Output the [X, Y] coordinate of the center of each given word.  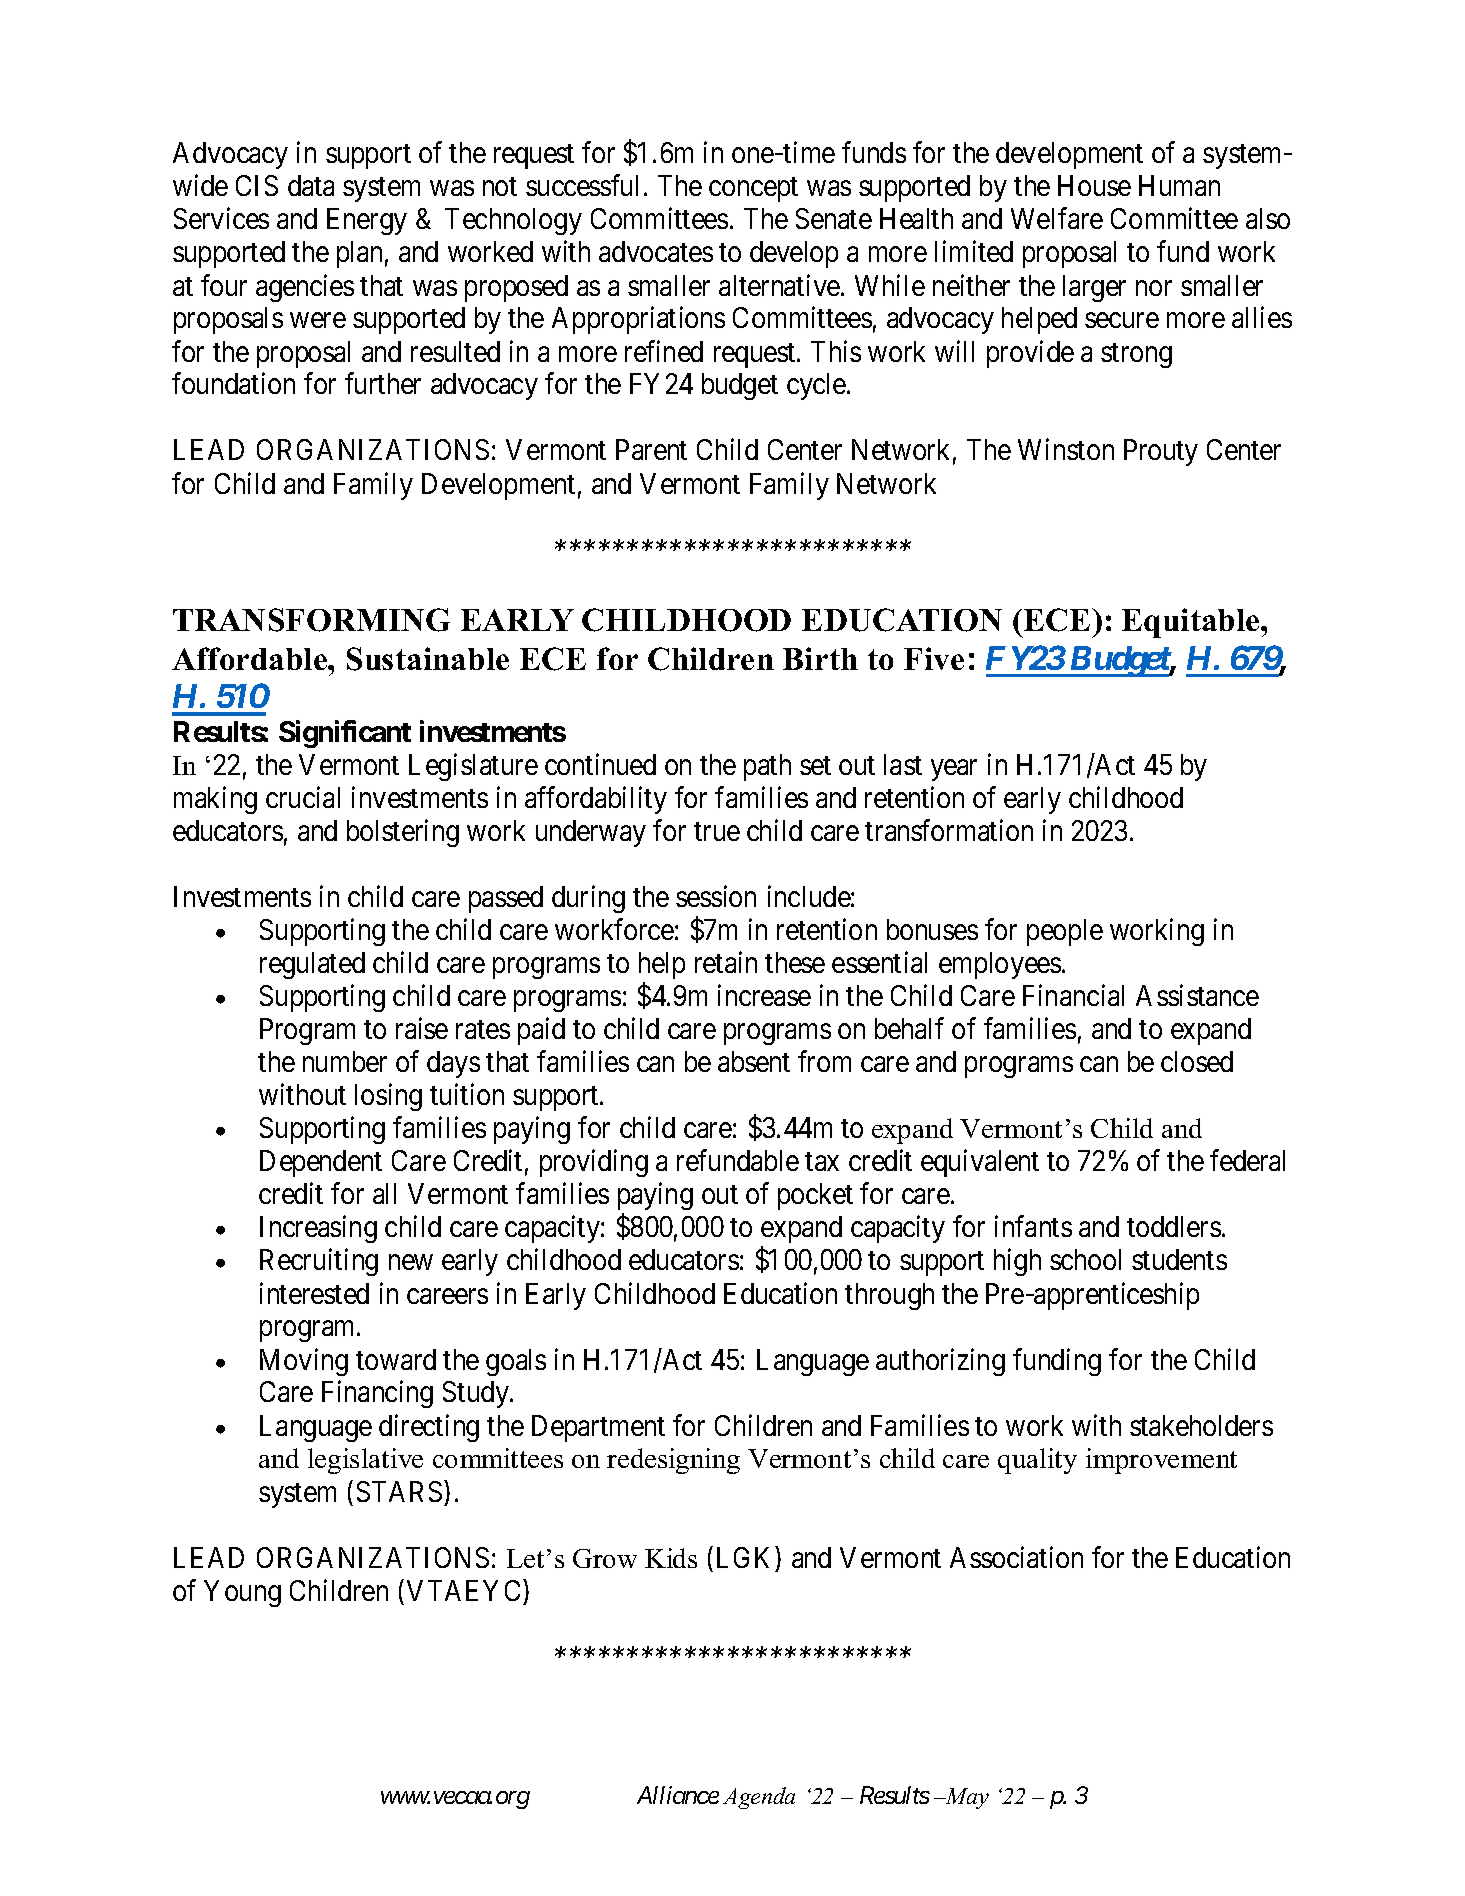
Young [242, 1593]
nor [1154, 288]
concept [753, 189]
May [966, 1798]
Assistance [1197, 995]
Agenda [759, 1798]
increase [764, 995]
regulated [312, 965]
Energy [367, 221]
